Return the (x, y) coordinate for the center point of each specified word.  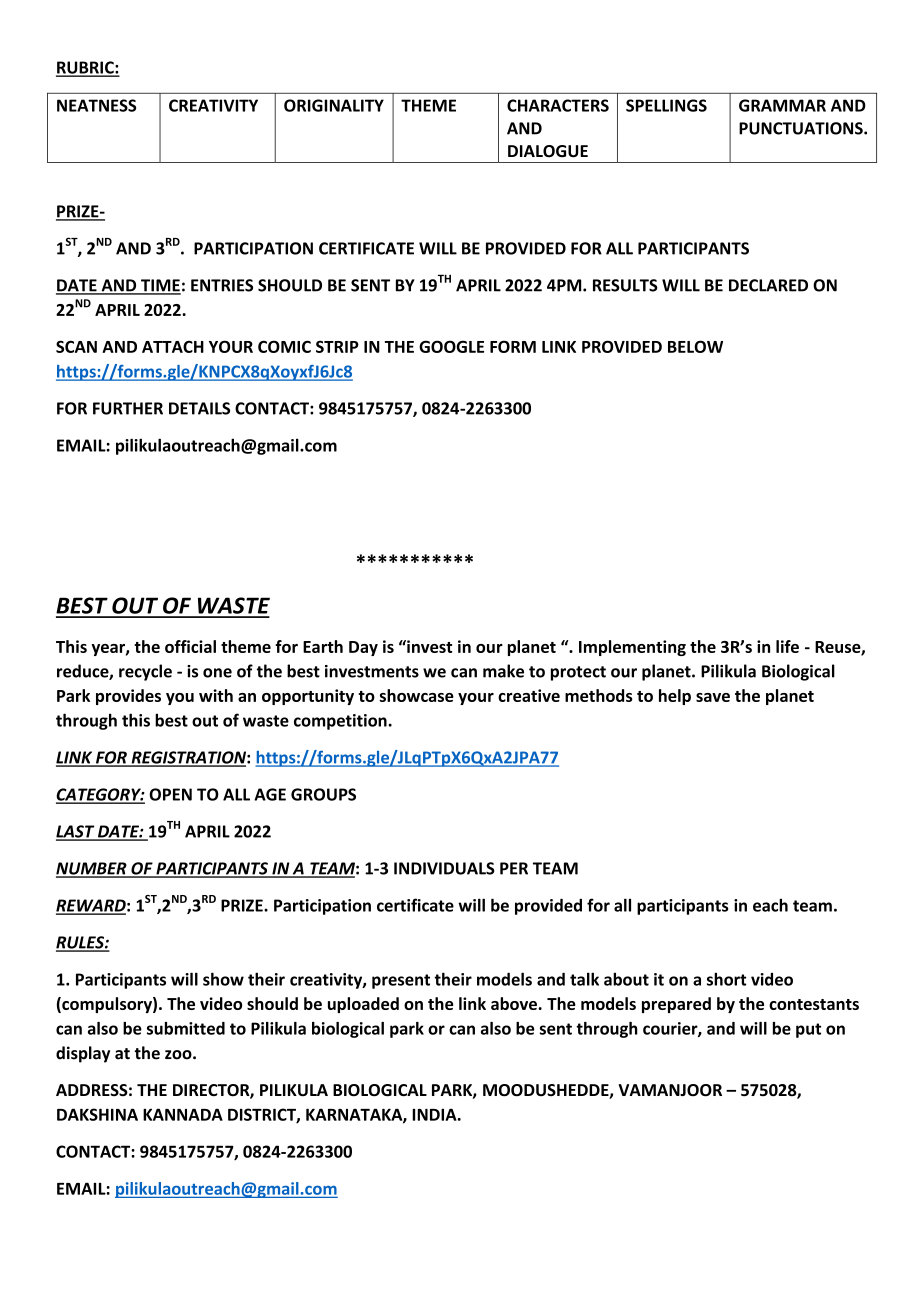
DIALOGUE (548, 151)
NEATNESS (96, 105)
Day (363, 648)
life (787, 646)
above (515, 1003)
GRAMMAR (782, 105)
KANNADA (183, 1114)
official (190, 646)
